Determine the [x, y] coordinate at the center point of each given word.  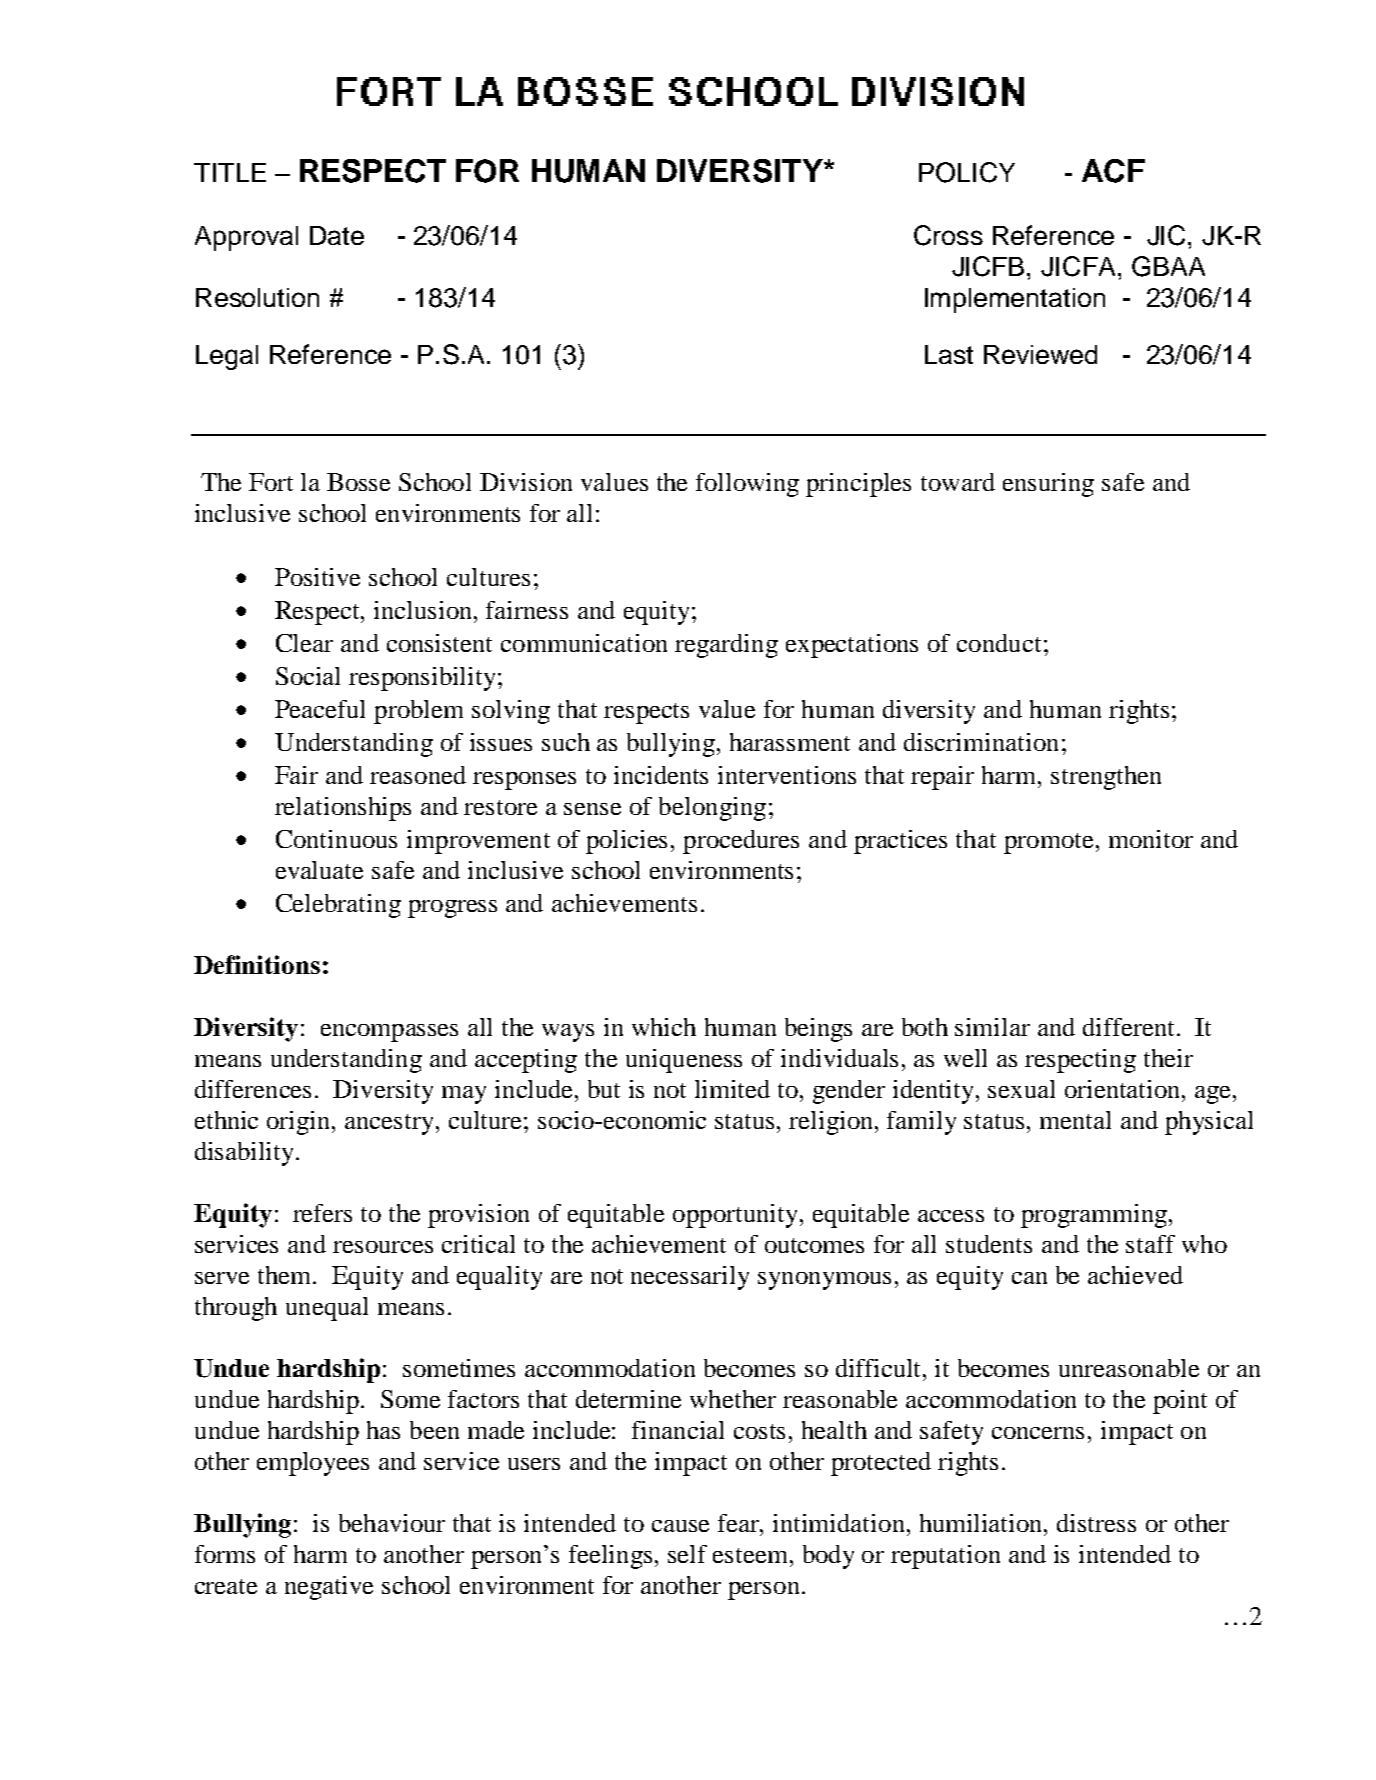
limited [732, 1089]
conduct [999, 643]
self [687, 1554]
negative [329, 1588]
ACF [1113, 171]
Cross [948, 235]
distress [1096, 1523]
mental [1075, 1120]
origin [300, 1123]
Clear [304, 643]
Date [337, 235]
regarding [726, 646]
